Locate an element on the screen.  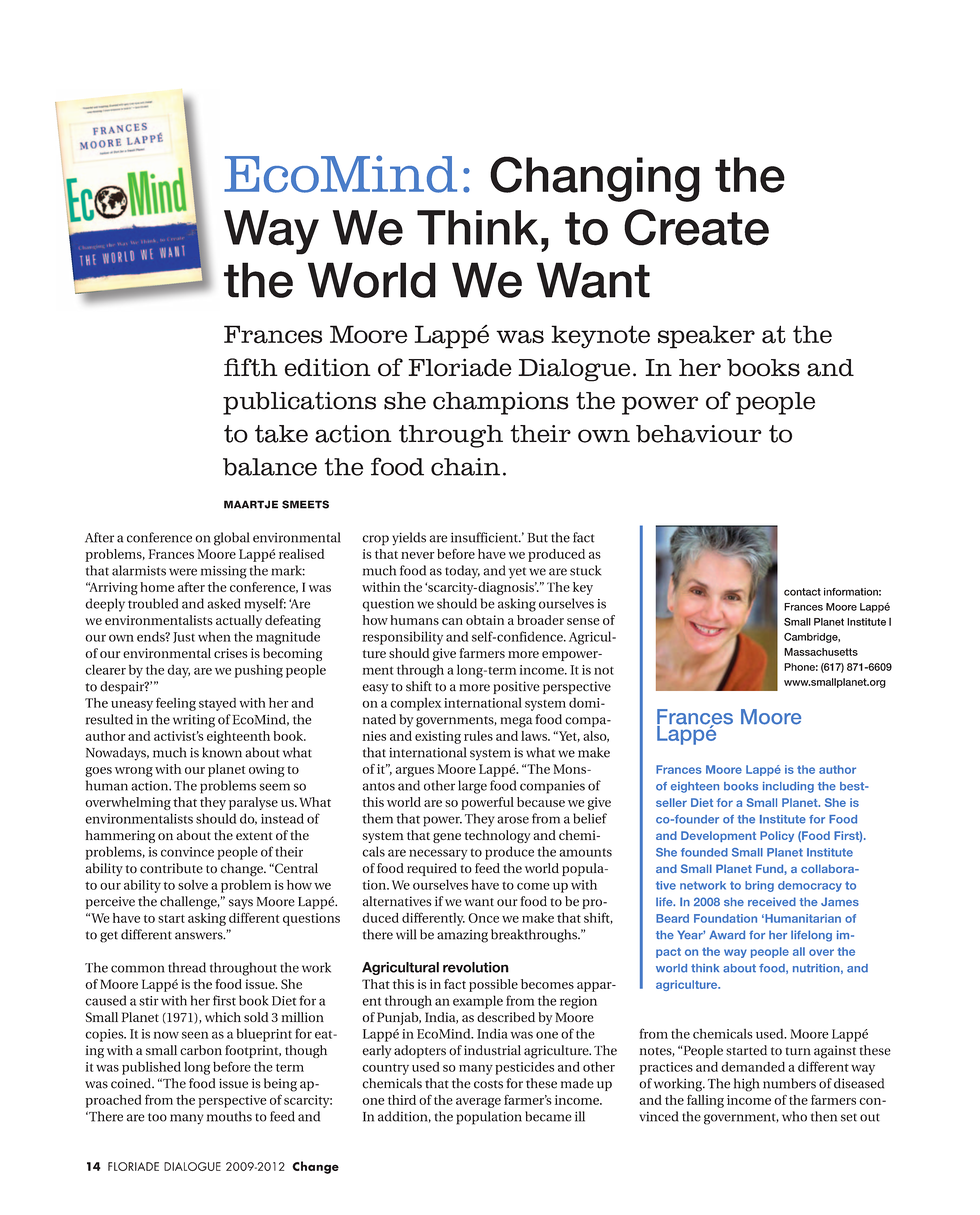
published is located at coordinates (151, 1068).
